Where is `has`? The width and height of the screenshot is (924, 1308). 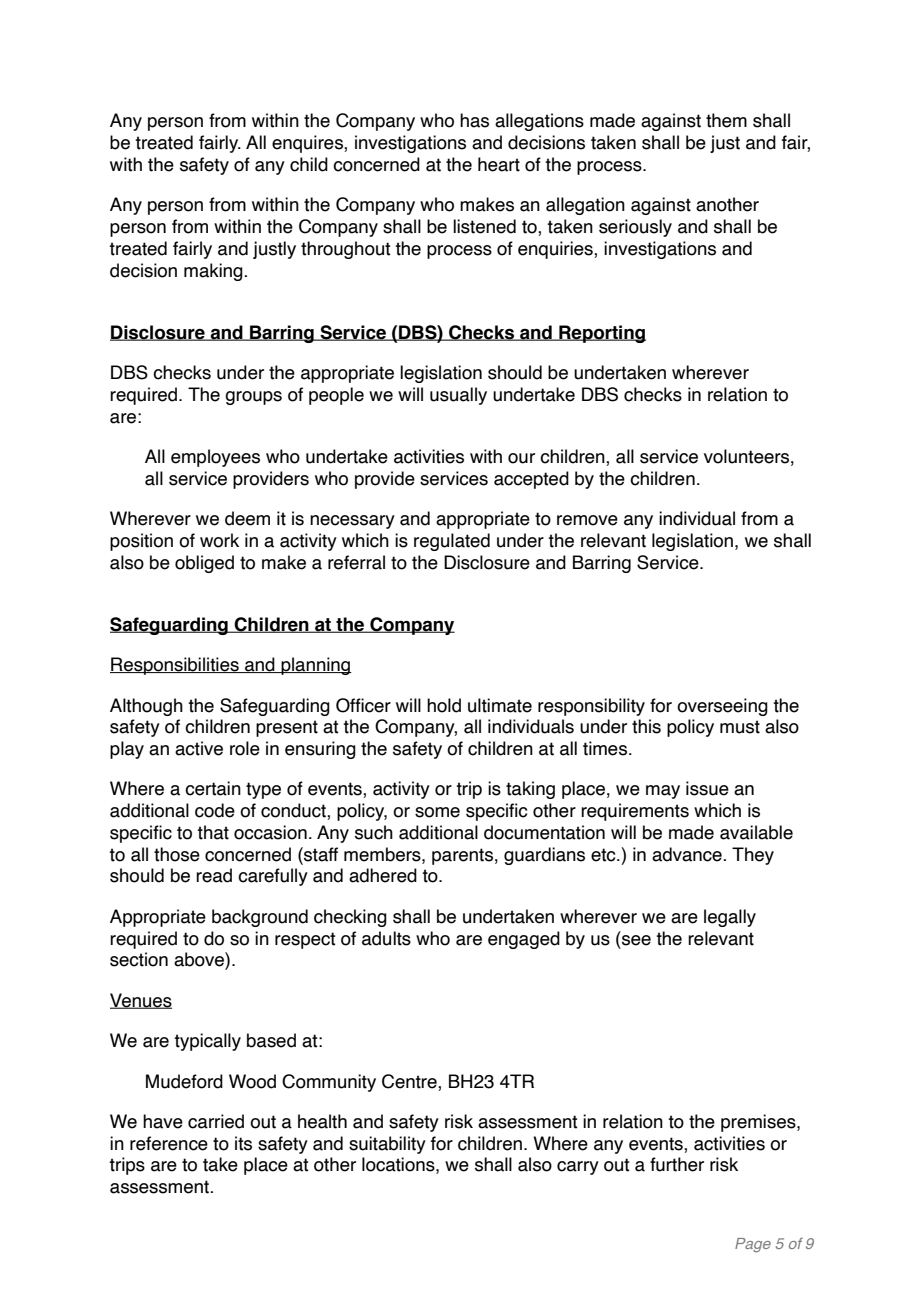
has is located at coordinates (474, 120).
